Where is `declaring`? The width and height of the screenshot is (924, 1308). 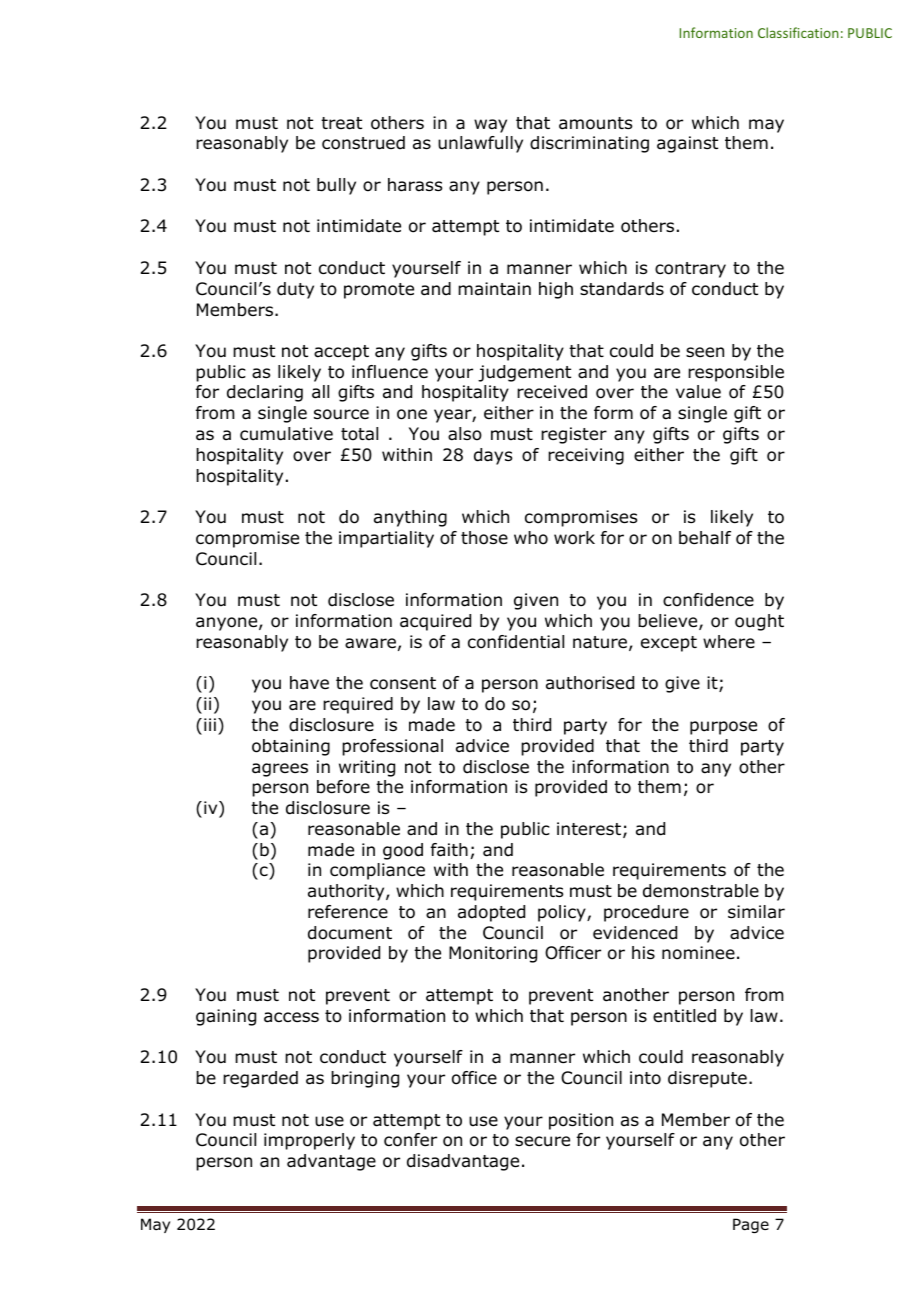 declaring is located at coordinates (265, 393).
